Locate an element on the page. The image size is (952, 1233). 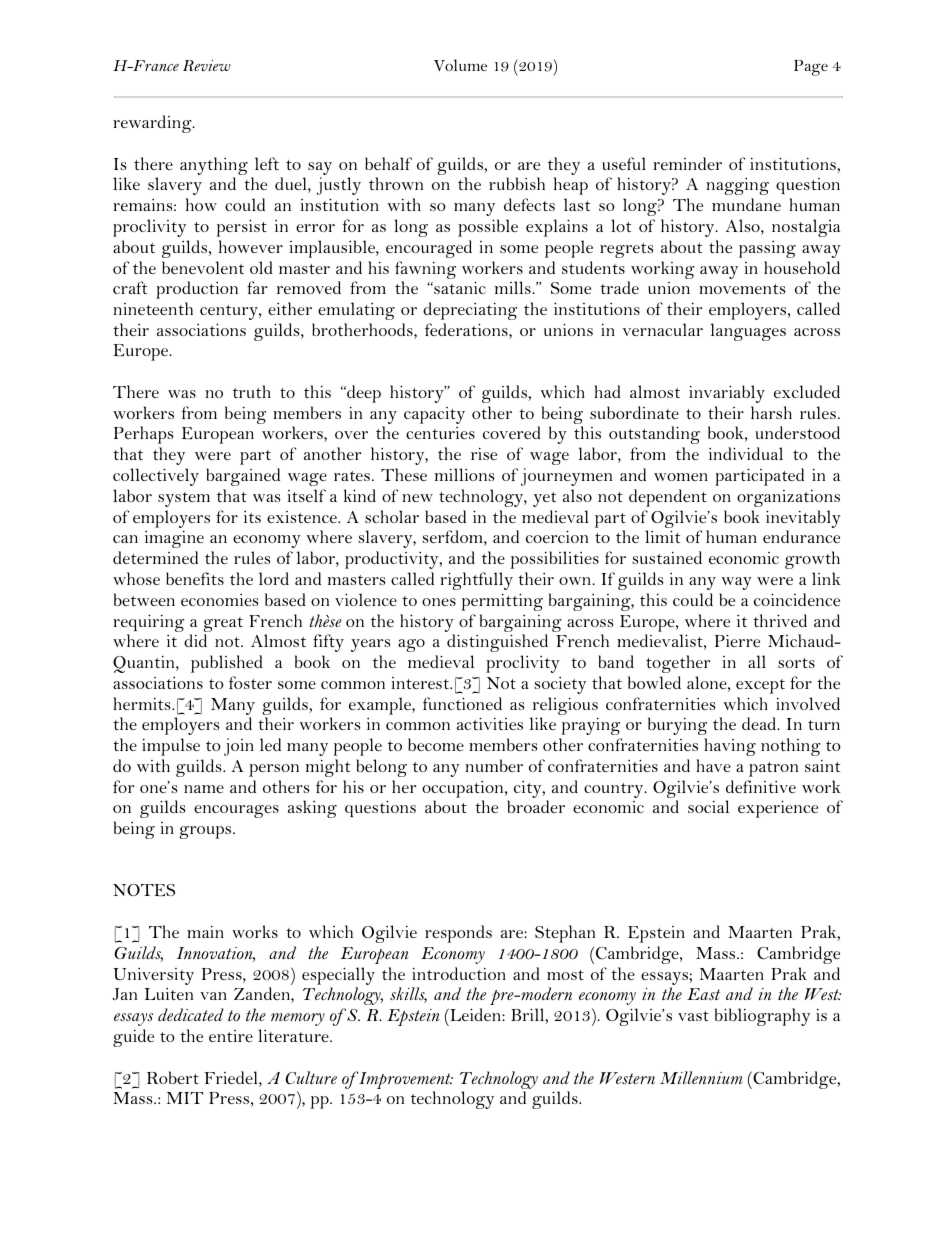
Volume is located at coordinates (460, 65).
